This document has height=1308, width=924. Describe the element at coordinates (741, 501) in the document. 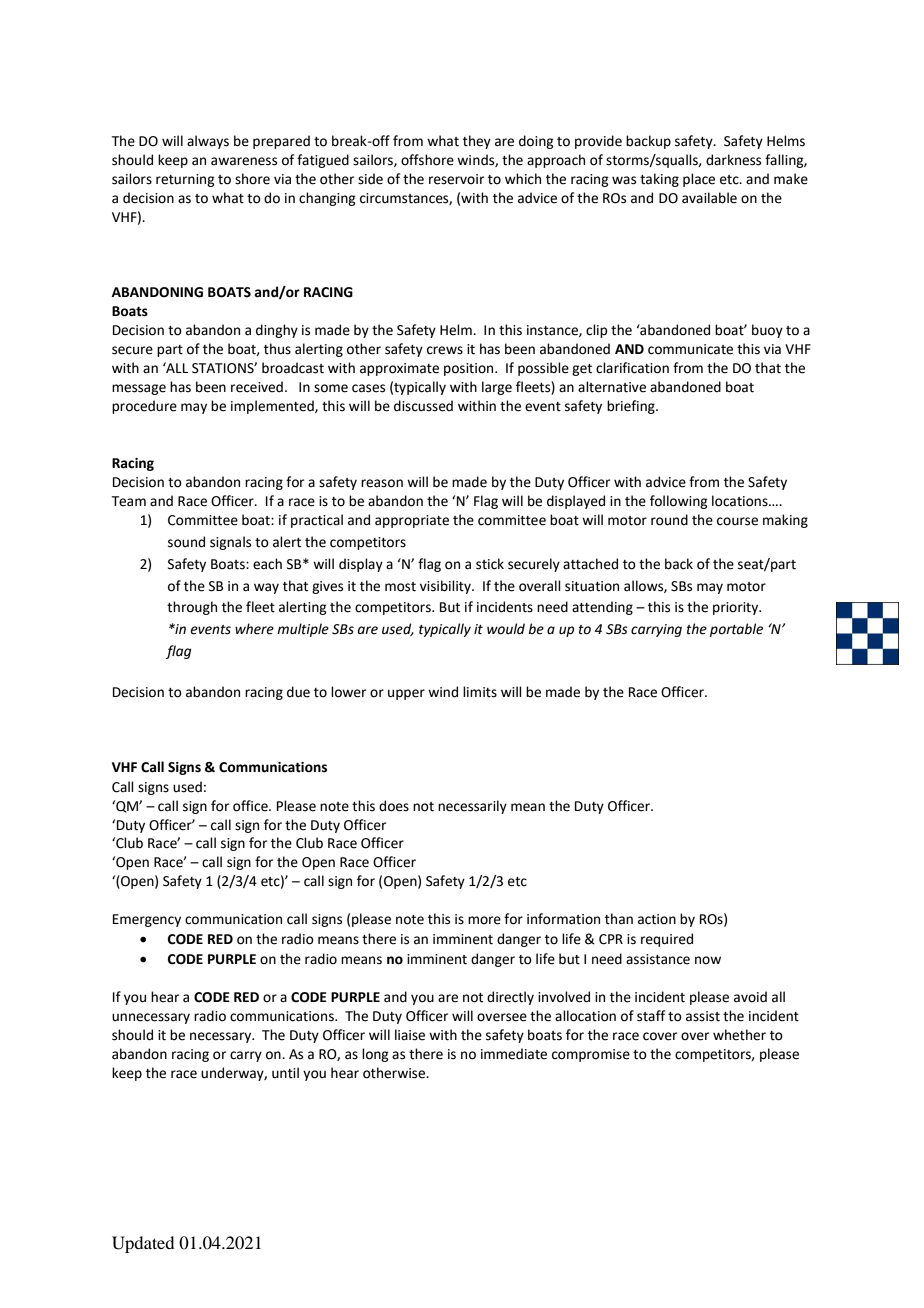

I see `locations` at that location.
